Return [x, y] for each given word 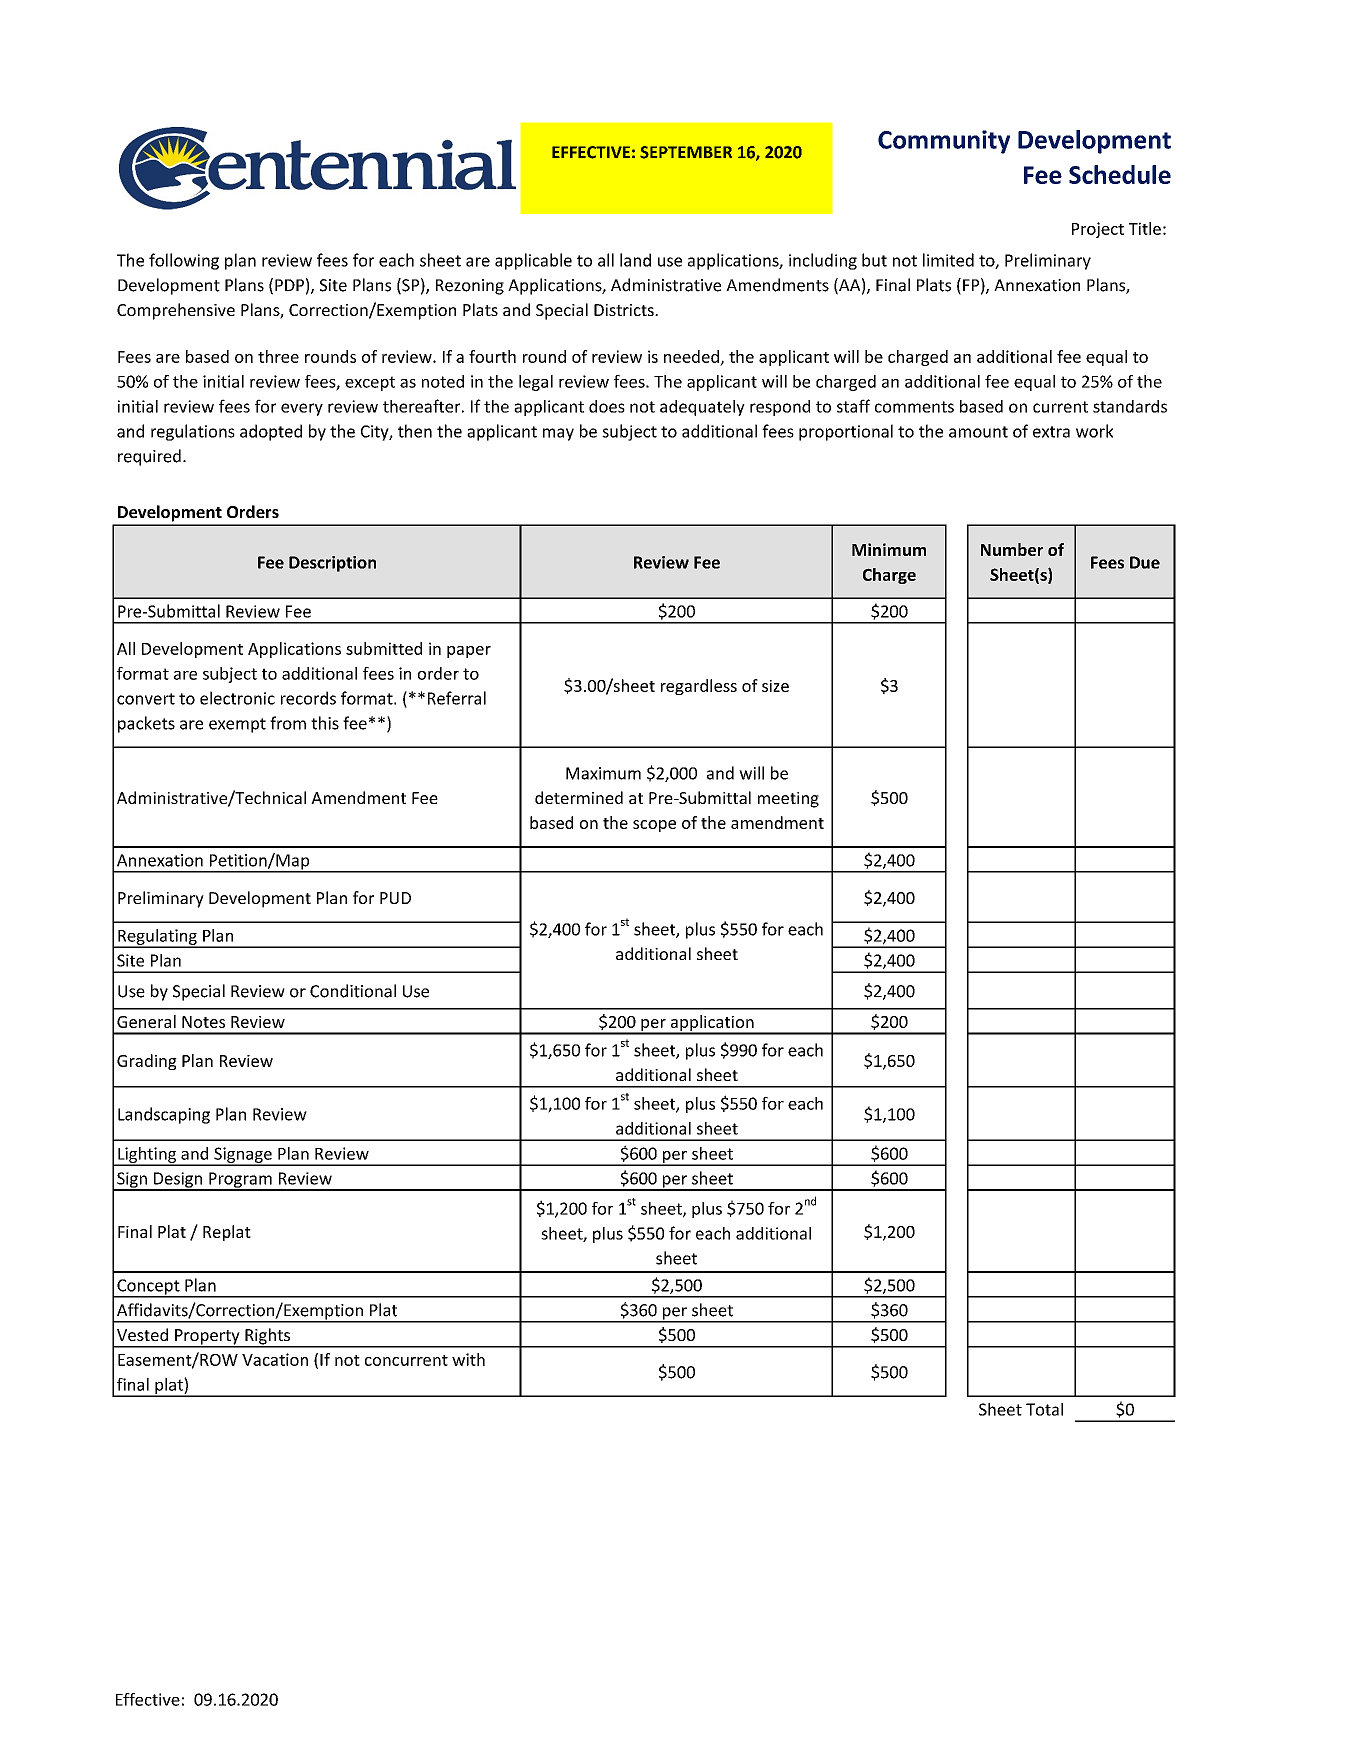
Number [1012, 549]
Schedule [1120, 174]
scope [654, 826]
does [607, 406]
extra [1051, 432]
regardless [699, 687]
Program [240, 1181]
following [184, 261]
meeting [788, 800]
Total [1044, 1409]
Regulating [157, 938]
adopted [271, 432]
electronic [237, 698]
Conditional [353, 991]
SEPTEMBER [686, 152]
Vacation [275, 1359]
